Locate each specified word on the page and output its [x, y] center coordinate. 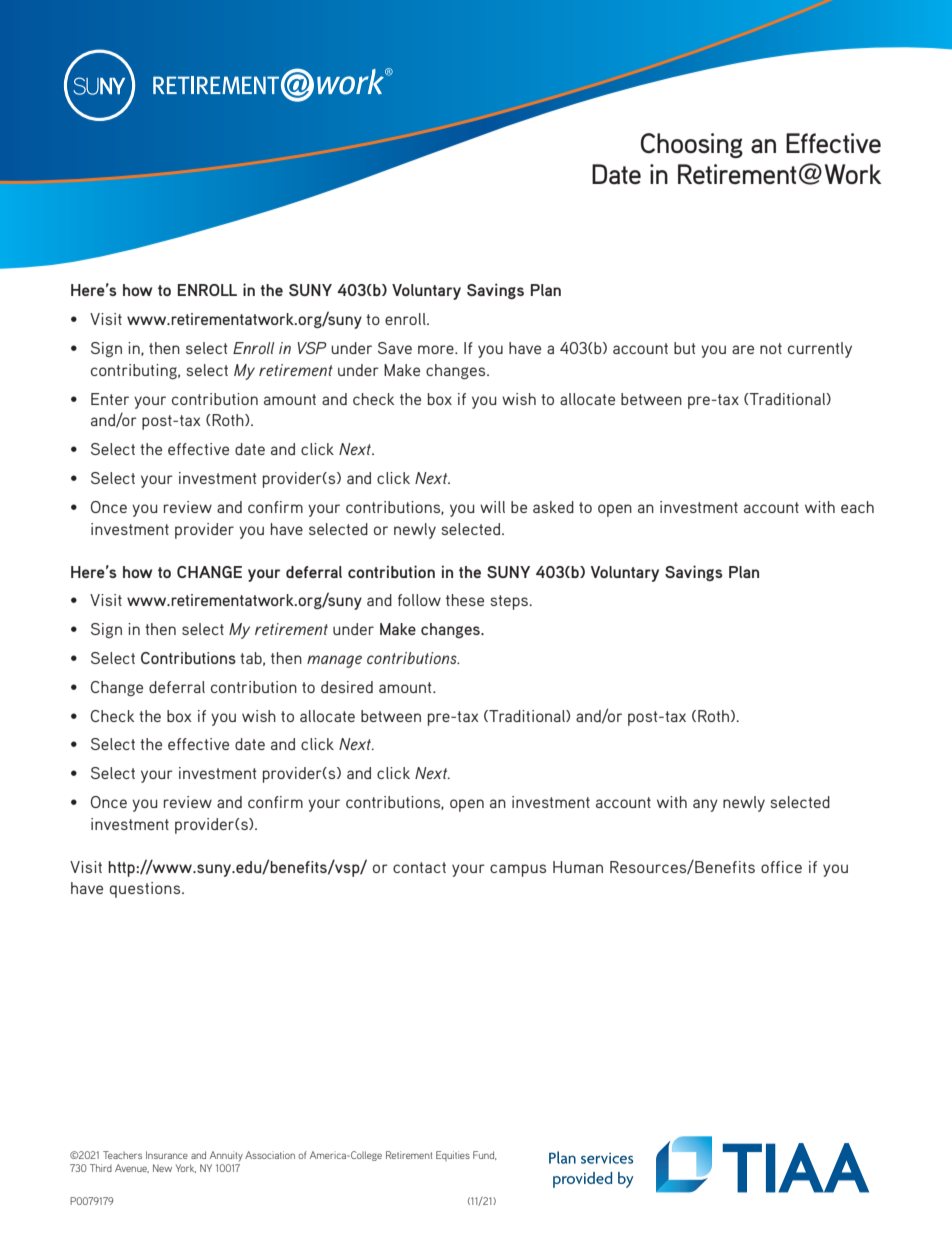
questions [146, 890]
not [771, 348]
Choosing [692, 146]
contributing [135, 371]
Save [395, 348]
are [743, 349]
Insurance [167, 1155]
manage [334, 661]
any [705, 805]
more [437, 349]
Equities [453, 1156]
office [781, 867]
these [465, 600]
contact [419, 867]
